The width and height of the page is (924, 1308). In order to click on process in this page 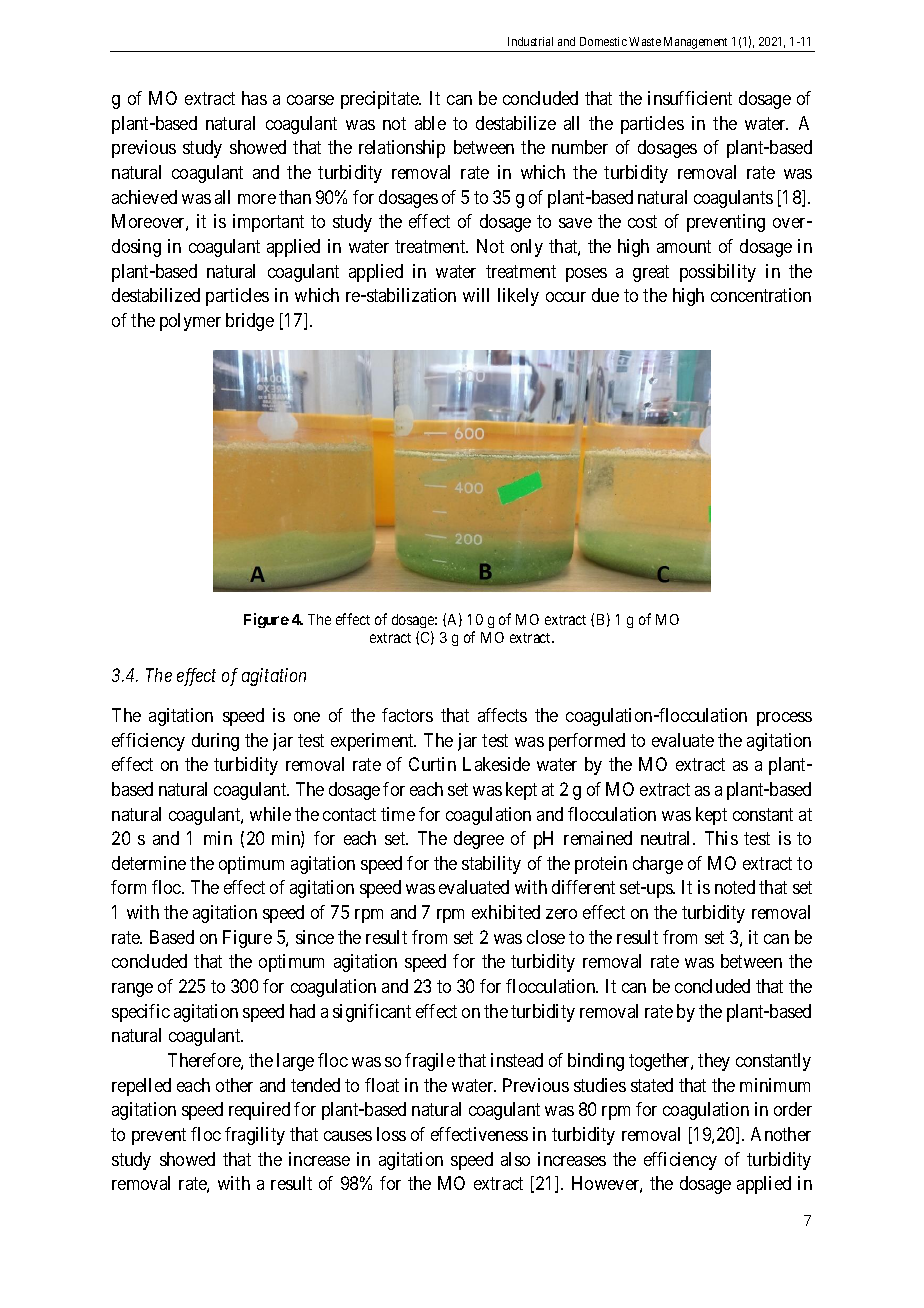, I will do `click(784, 719)`.
